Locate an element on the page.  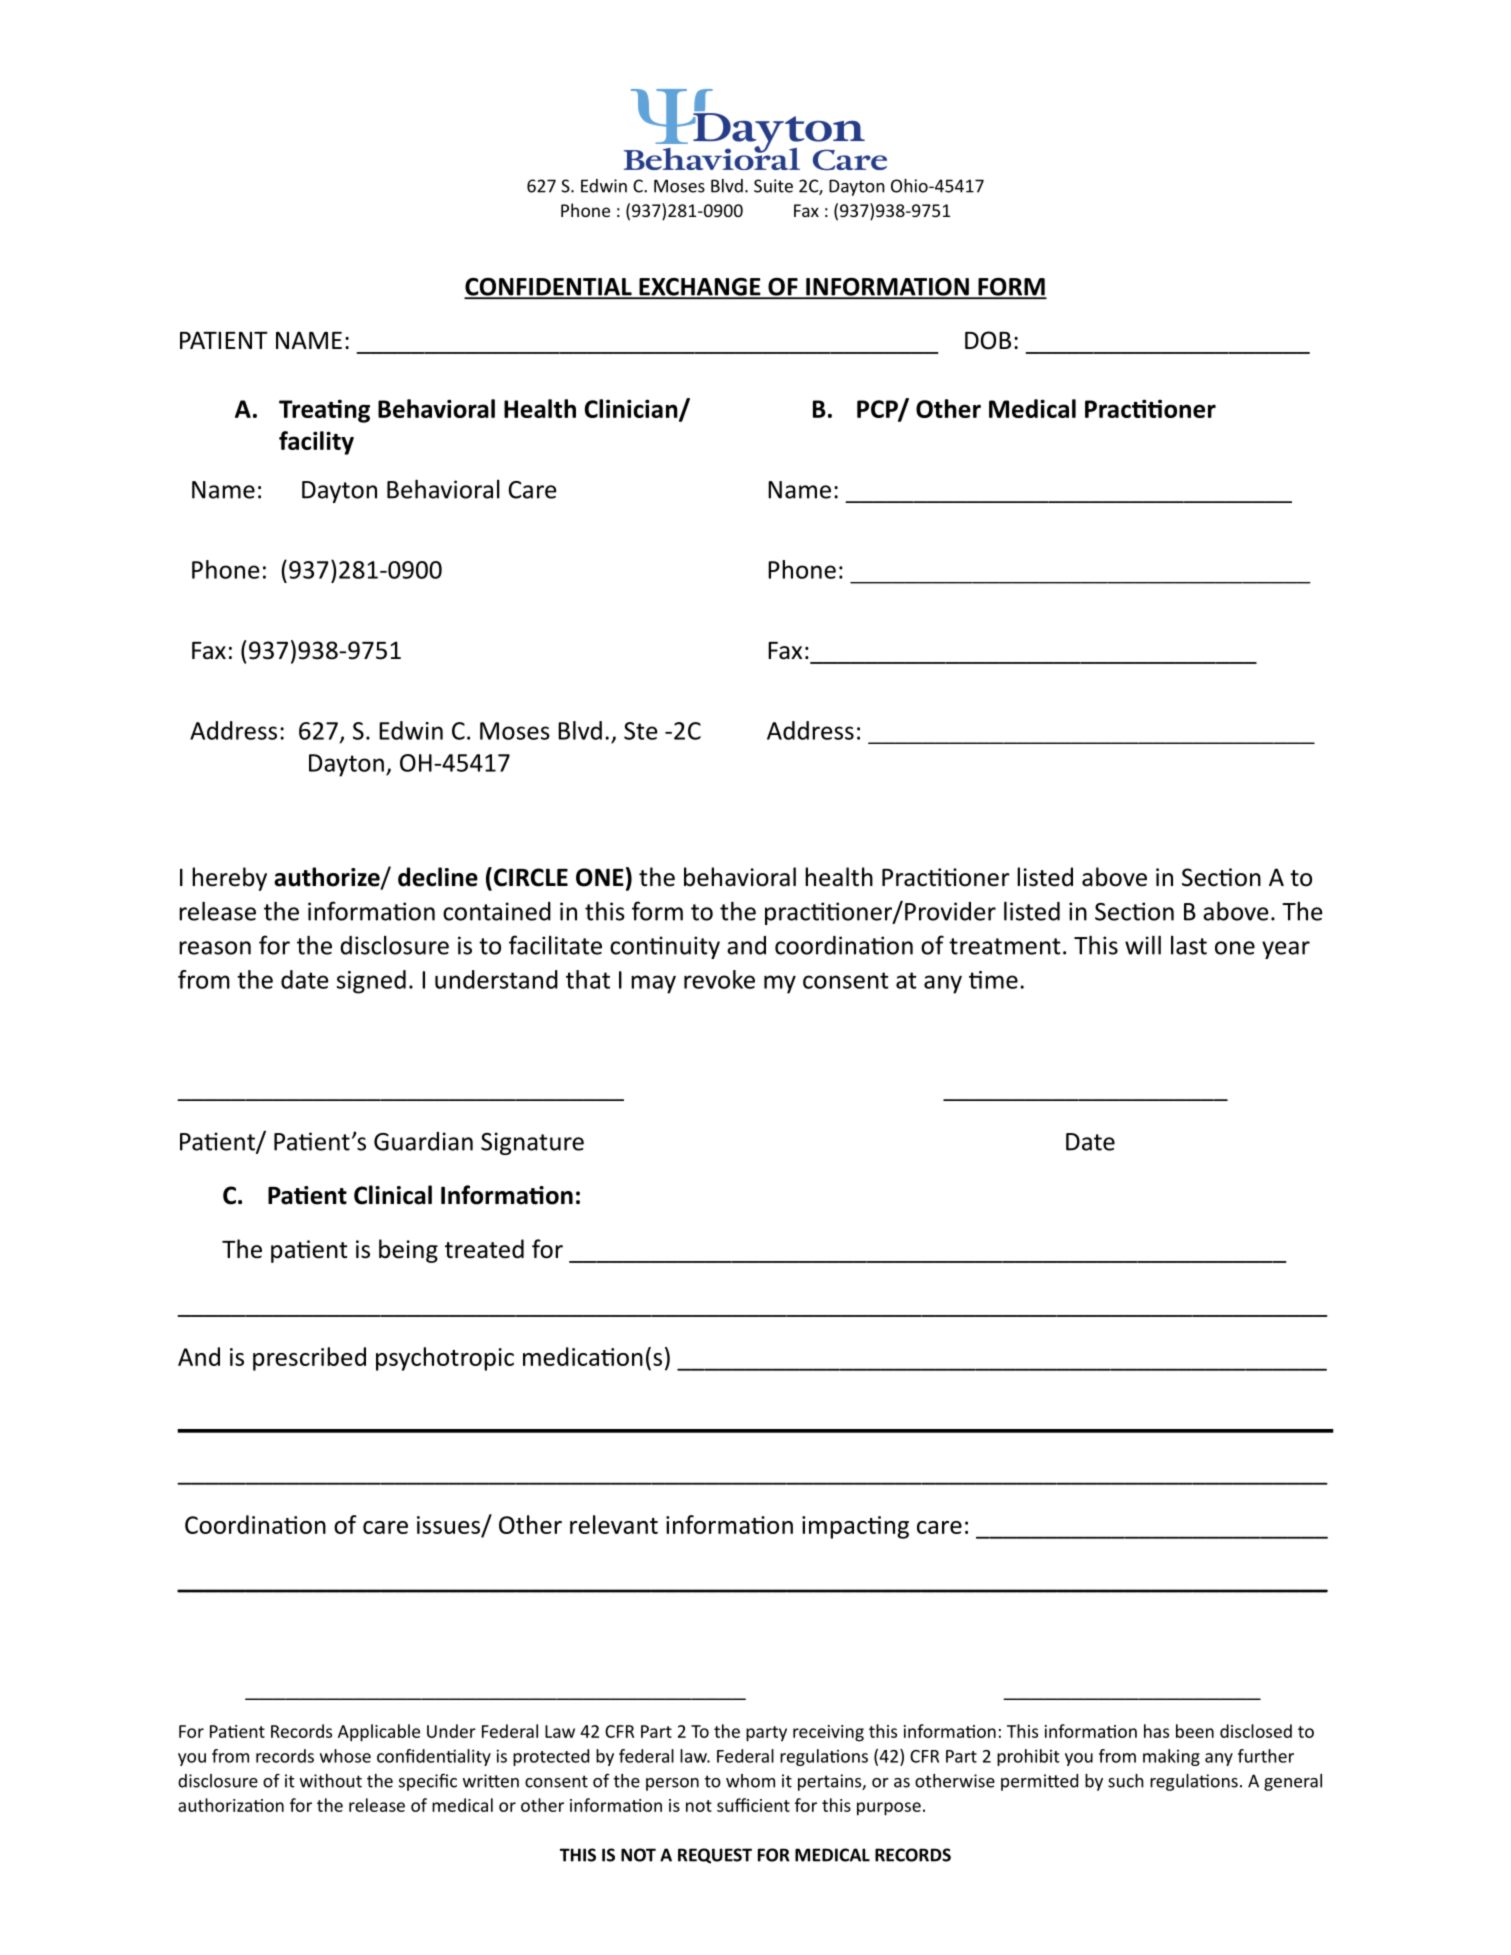
whom is located at coordinates (750, 1781).
